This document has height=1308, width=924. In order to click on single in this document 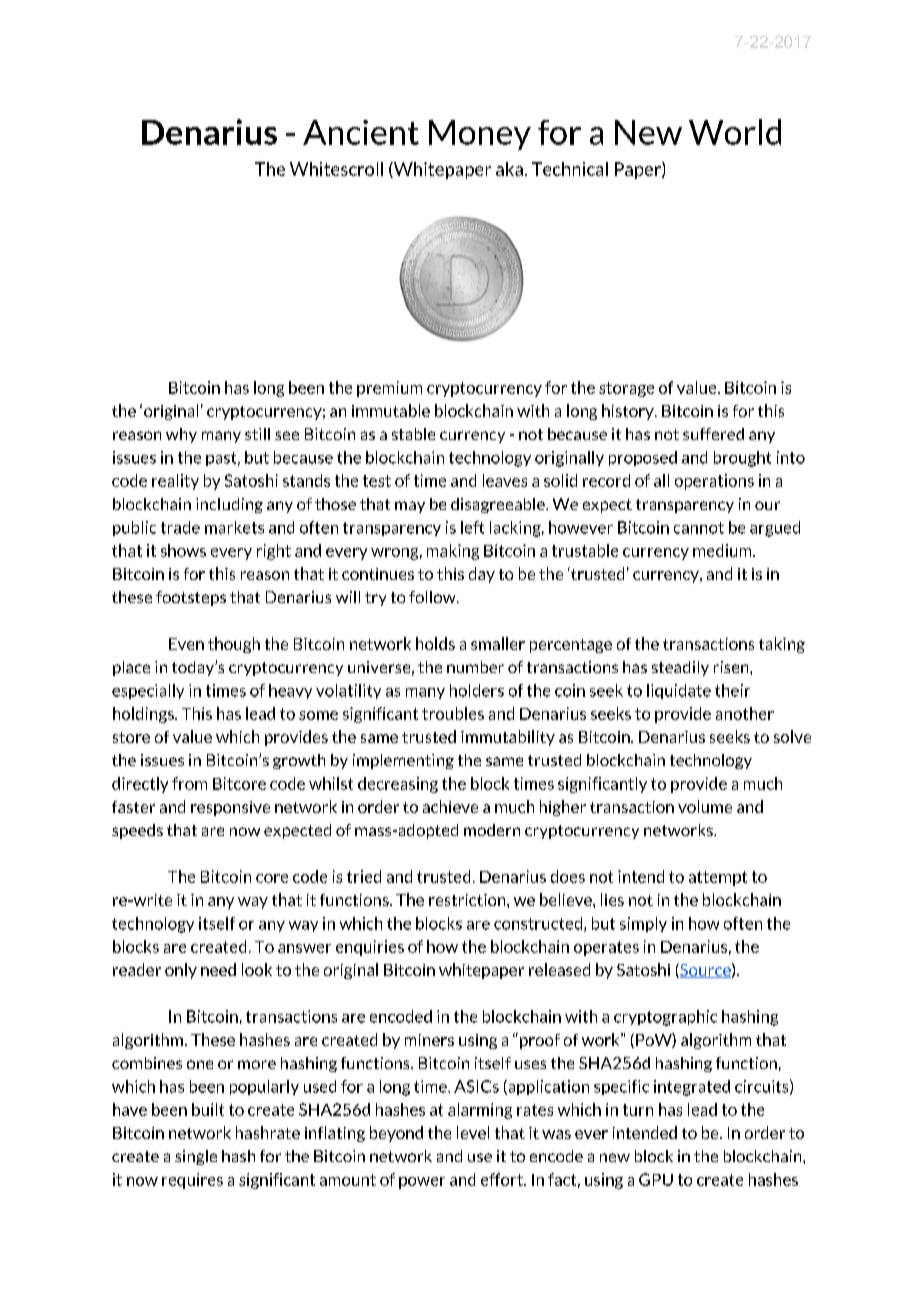, I will do `click(196, 1157)`.
